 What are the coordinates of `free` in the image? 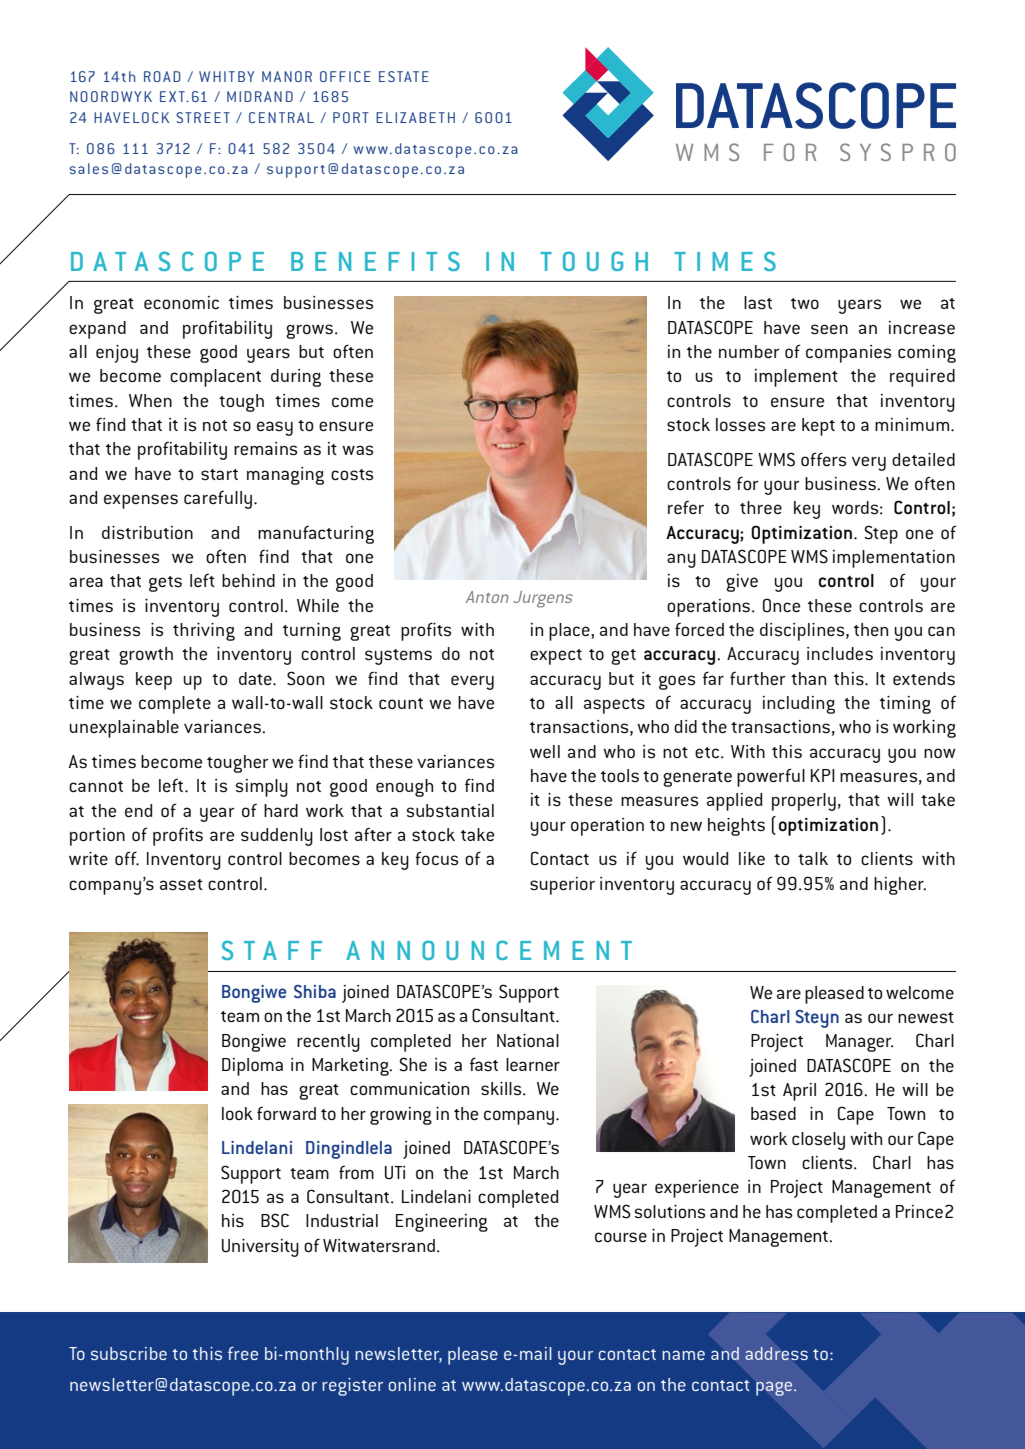 It's located at (243, 1353).
